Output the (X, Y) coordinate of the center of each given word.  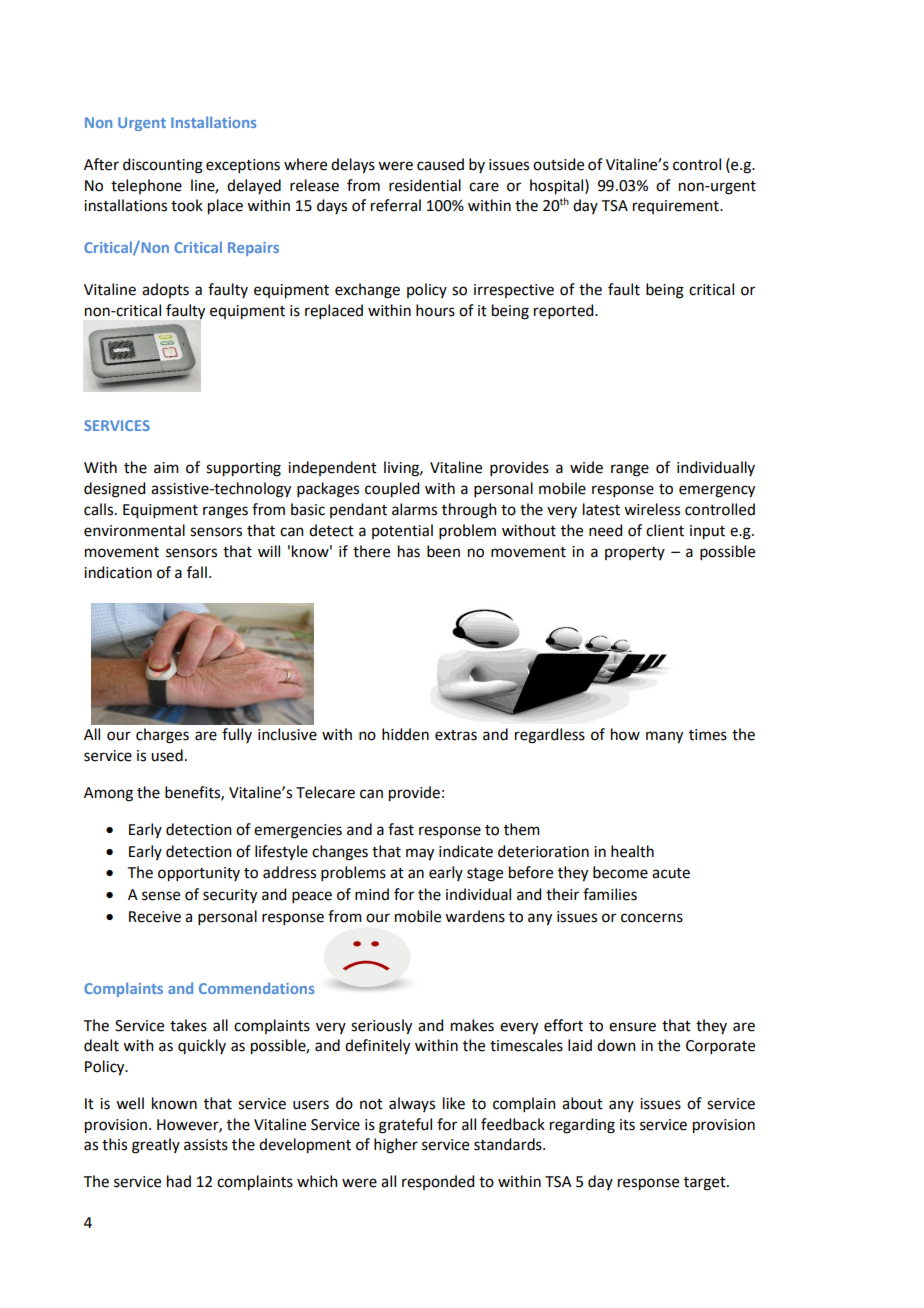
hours (435, 310)
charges (162, 736)
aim (166, 468)
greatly (156, 1146)
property (635, 553)
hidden (405, 734)
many (664, 737)
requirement (677, 207)
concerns (652, 918)
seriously (381, 1027)
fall (197, 572)
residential (425, 185)
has (409, 551)
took (187, 205)
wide (586, 467)
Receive (155, 917)
